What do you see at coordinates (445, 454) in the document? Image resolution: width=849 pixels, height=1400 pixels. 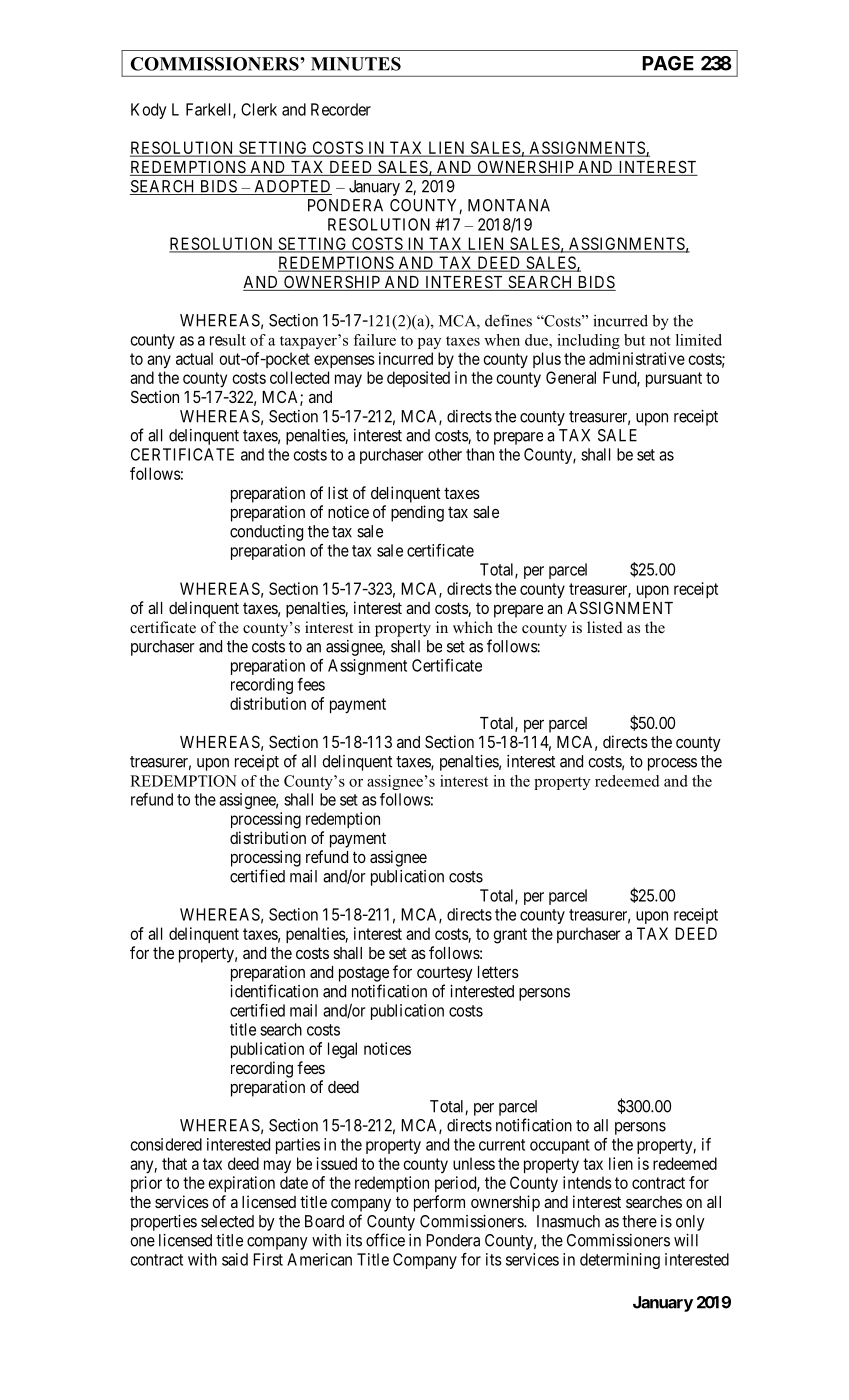 I see `other` at bounding box center [445, 454].
